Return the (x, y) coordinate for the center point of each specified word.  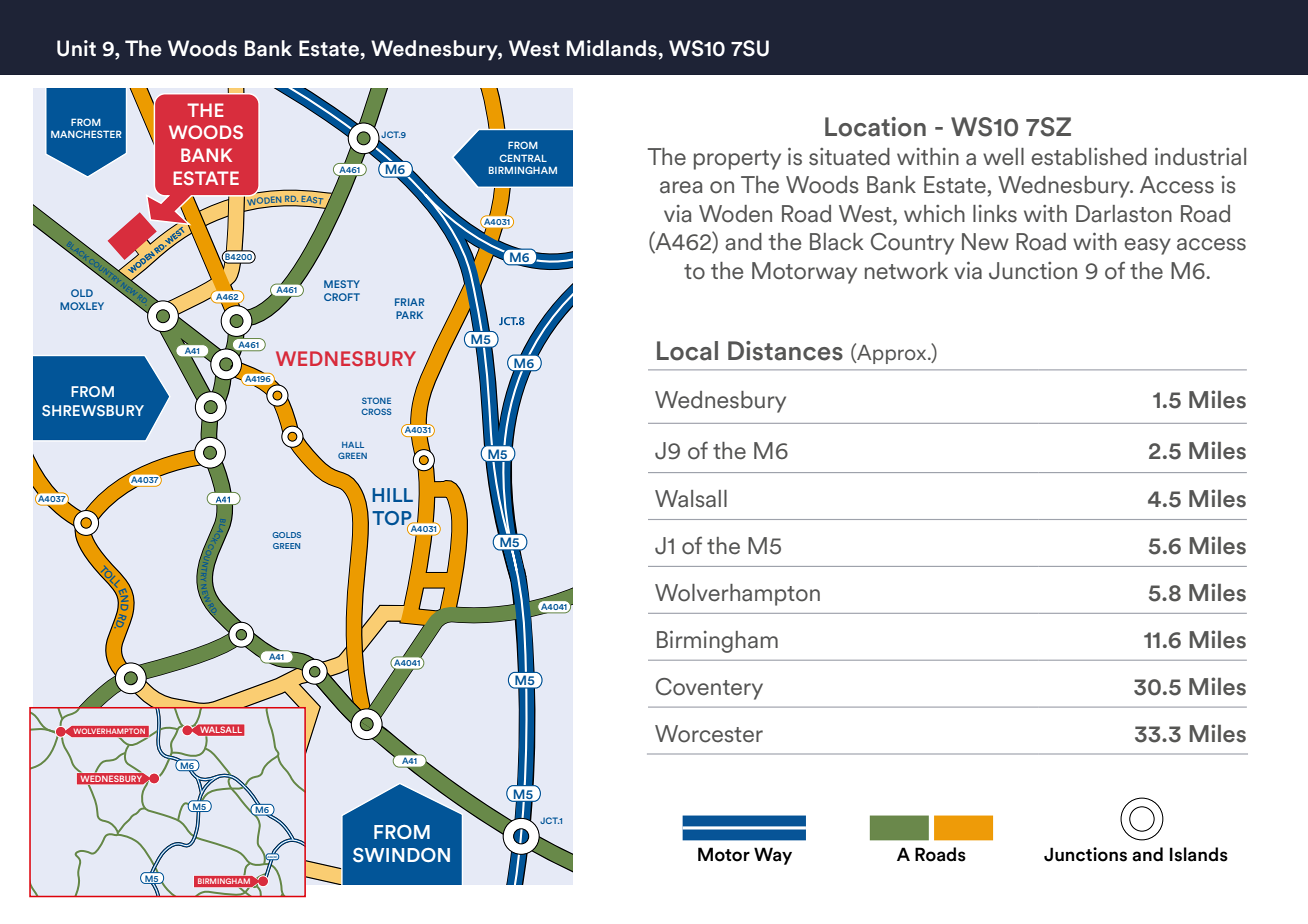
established (1089, 157)
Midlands (613, 48)
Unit (76, 48)
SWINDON (401, 855)
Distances (785, 351)
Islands (1199, 854)
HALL (353, 445)
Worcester (709, 734)
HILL (392, 495)
